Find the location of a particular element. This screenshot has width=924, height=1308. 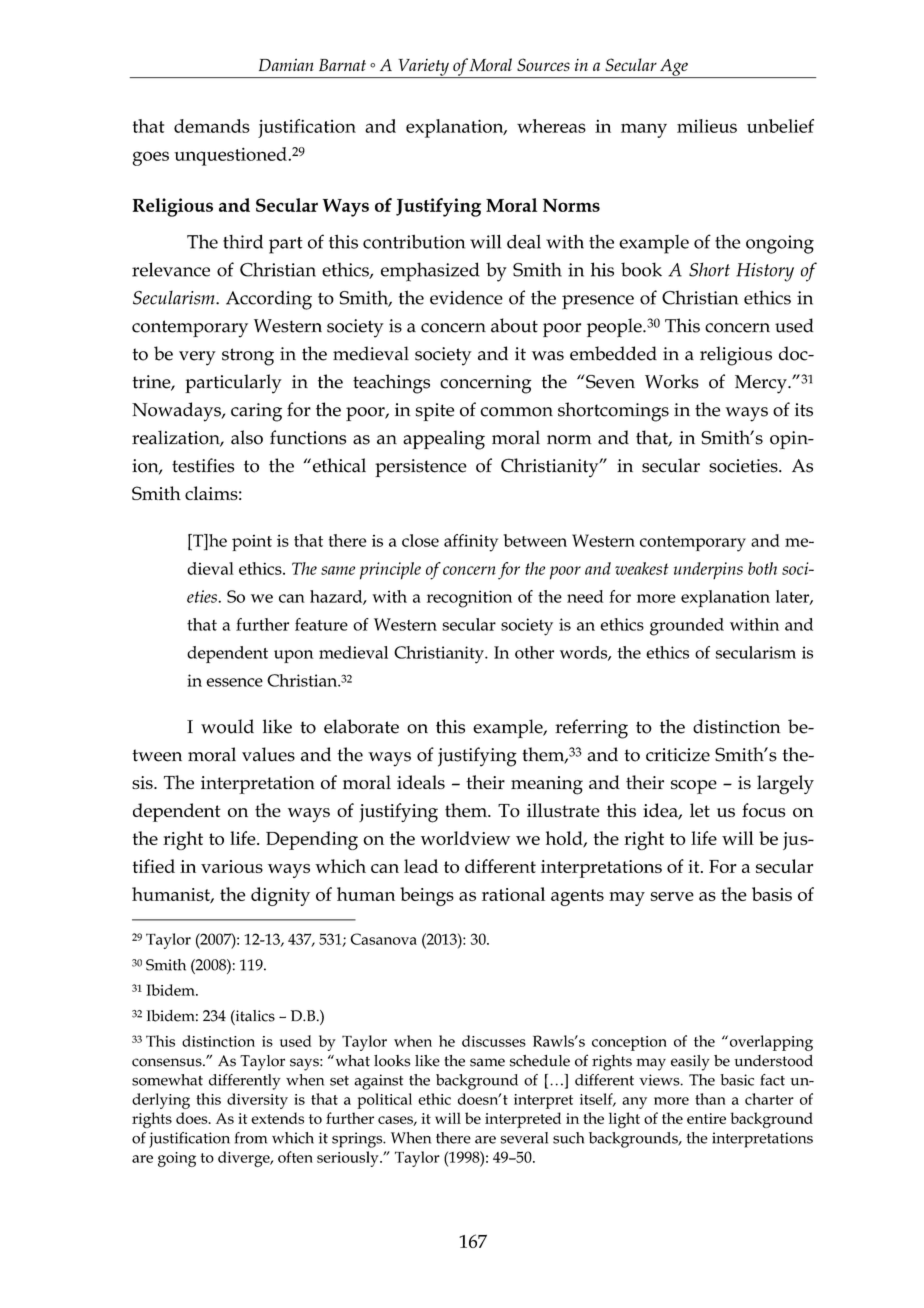

from is located at coordinates (251, 1138).
